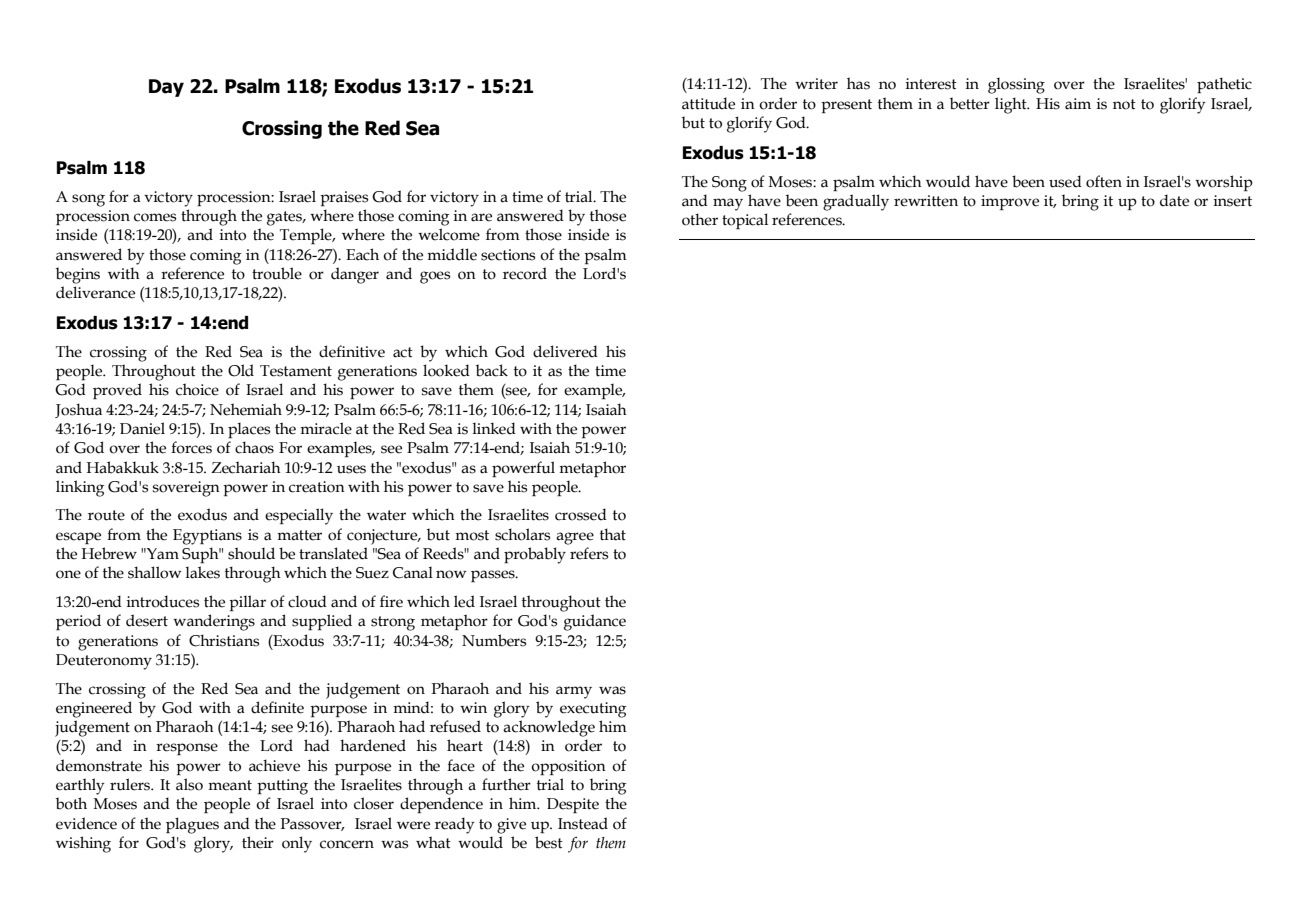 The width and height of the document is (1308, 924). Describe the element at coordinates (192, 825) in the document. I see `plagues` at that location.
